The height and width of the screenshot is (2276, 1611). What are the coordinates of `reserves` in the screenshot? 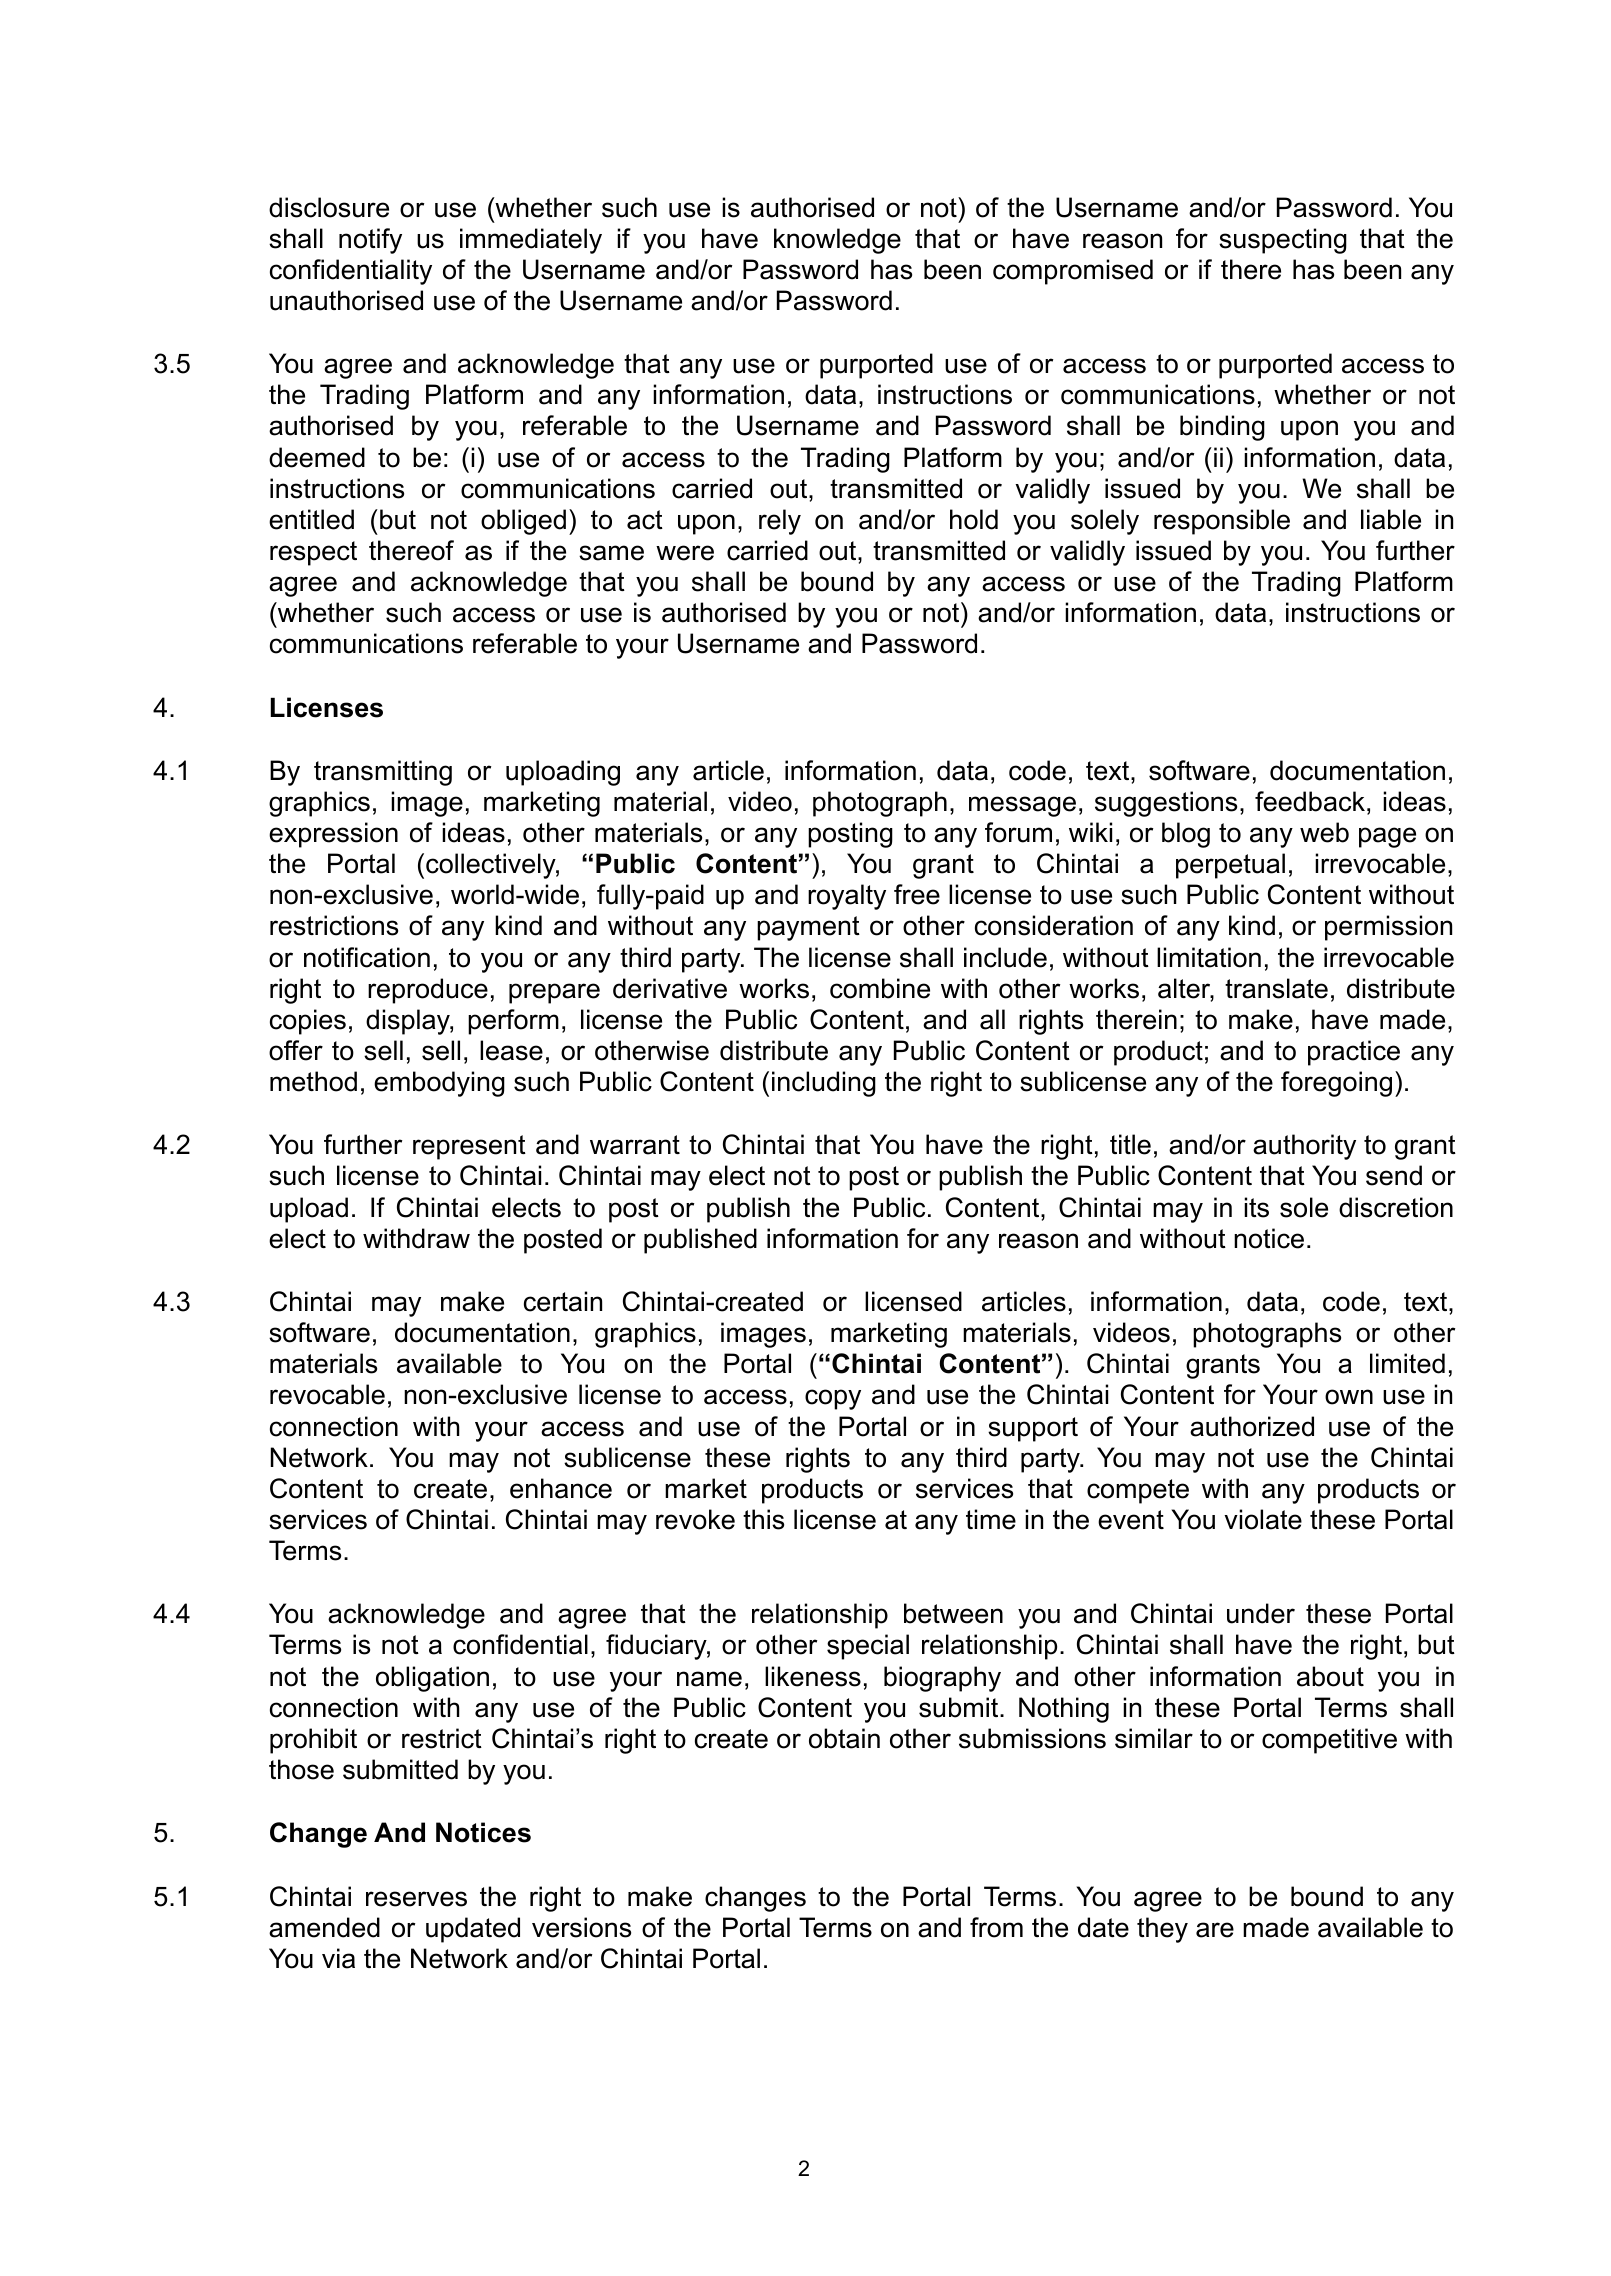 It's located at (416, 1899).
